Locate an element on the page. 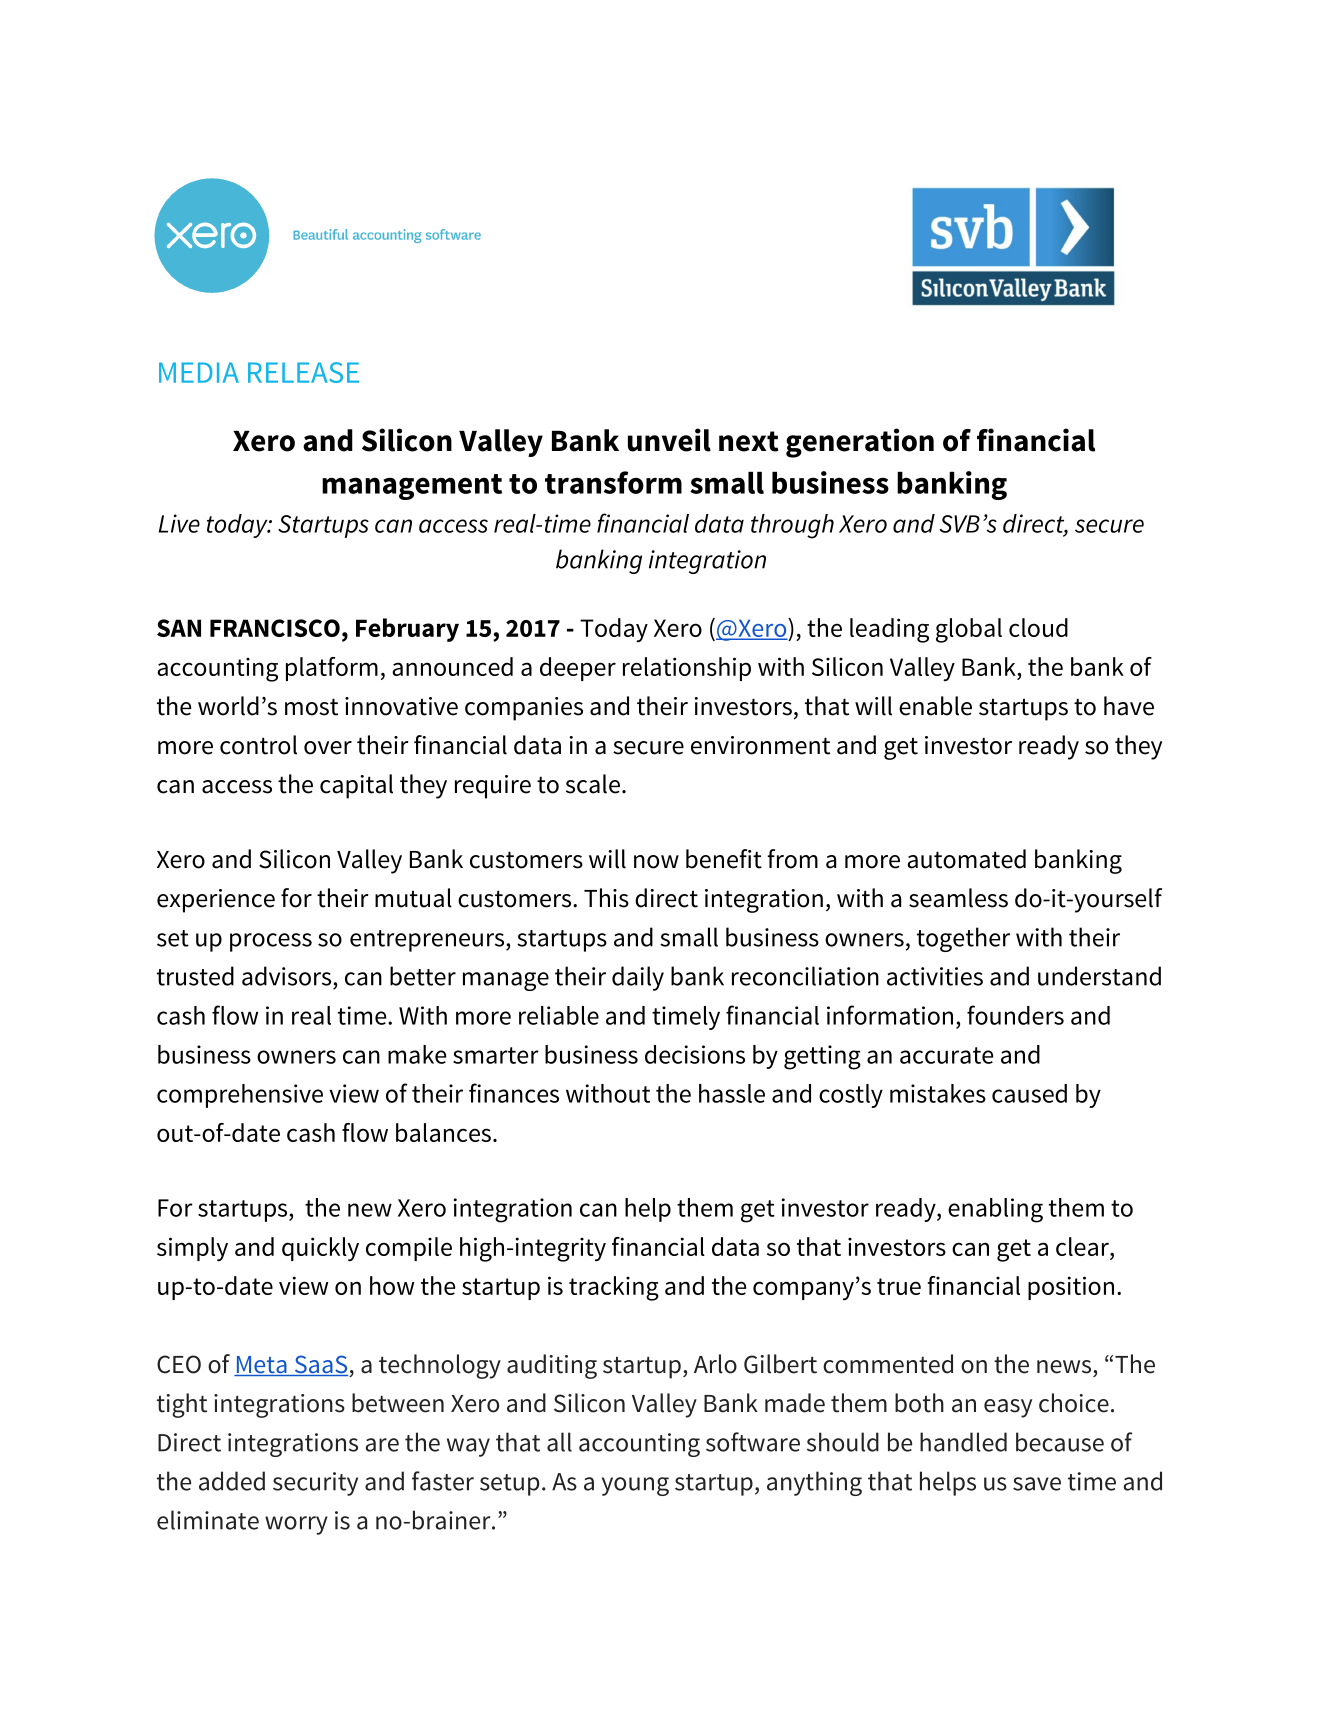 The image size is (1329, 1720). unveil is located at coordinates (669, 440).
